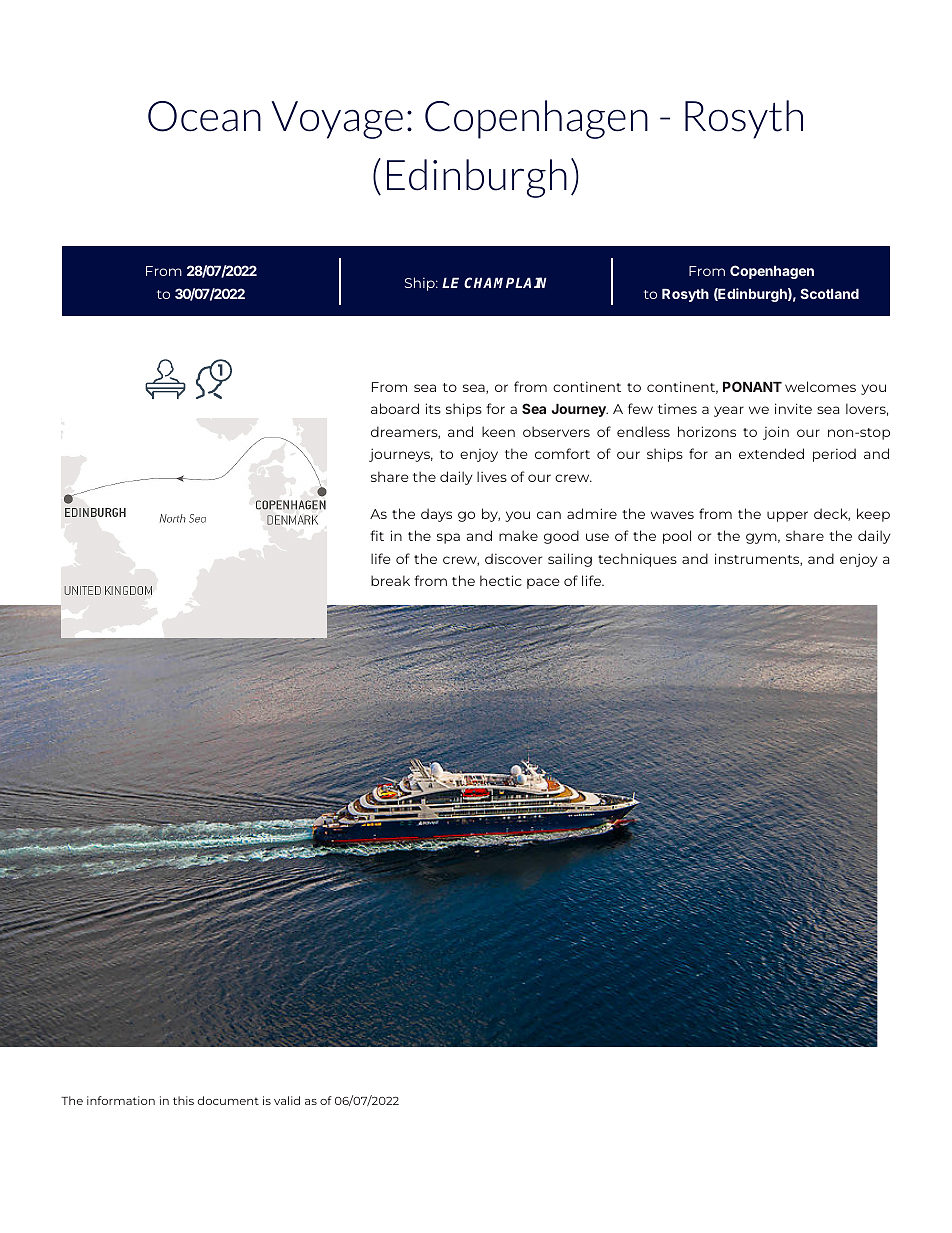 The image size is (952, 1233). What do you see at coordinates (287, 1100) in the image?
I see `valid` at bounding box center [287, 1100].
